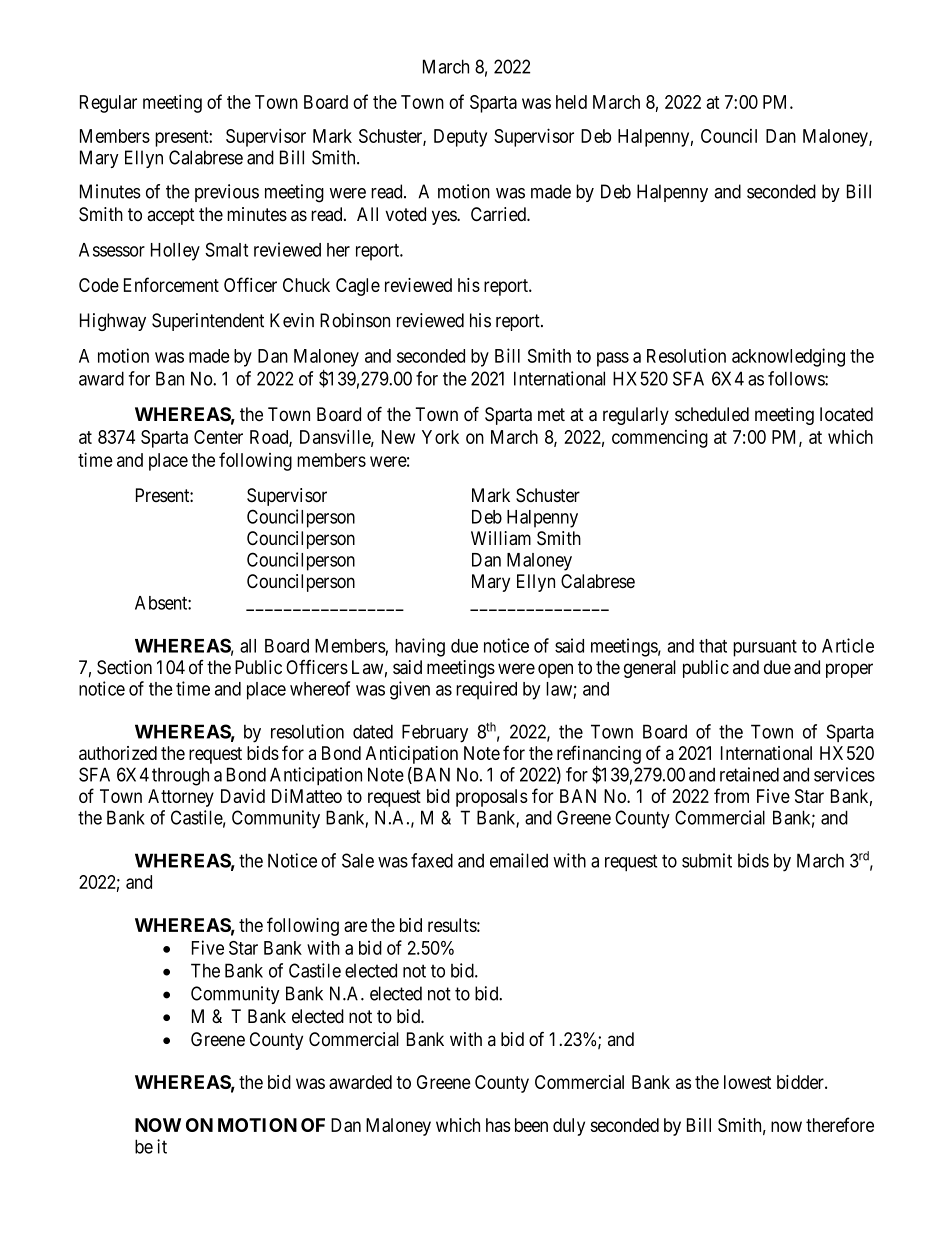 The height and width of the page is (1233, 952). I want to click on acknowledging, so click(788, 357).
